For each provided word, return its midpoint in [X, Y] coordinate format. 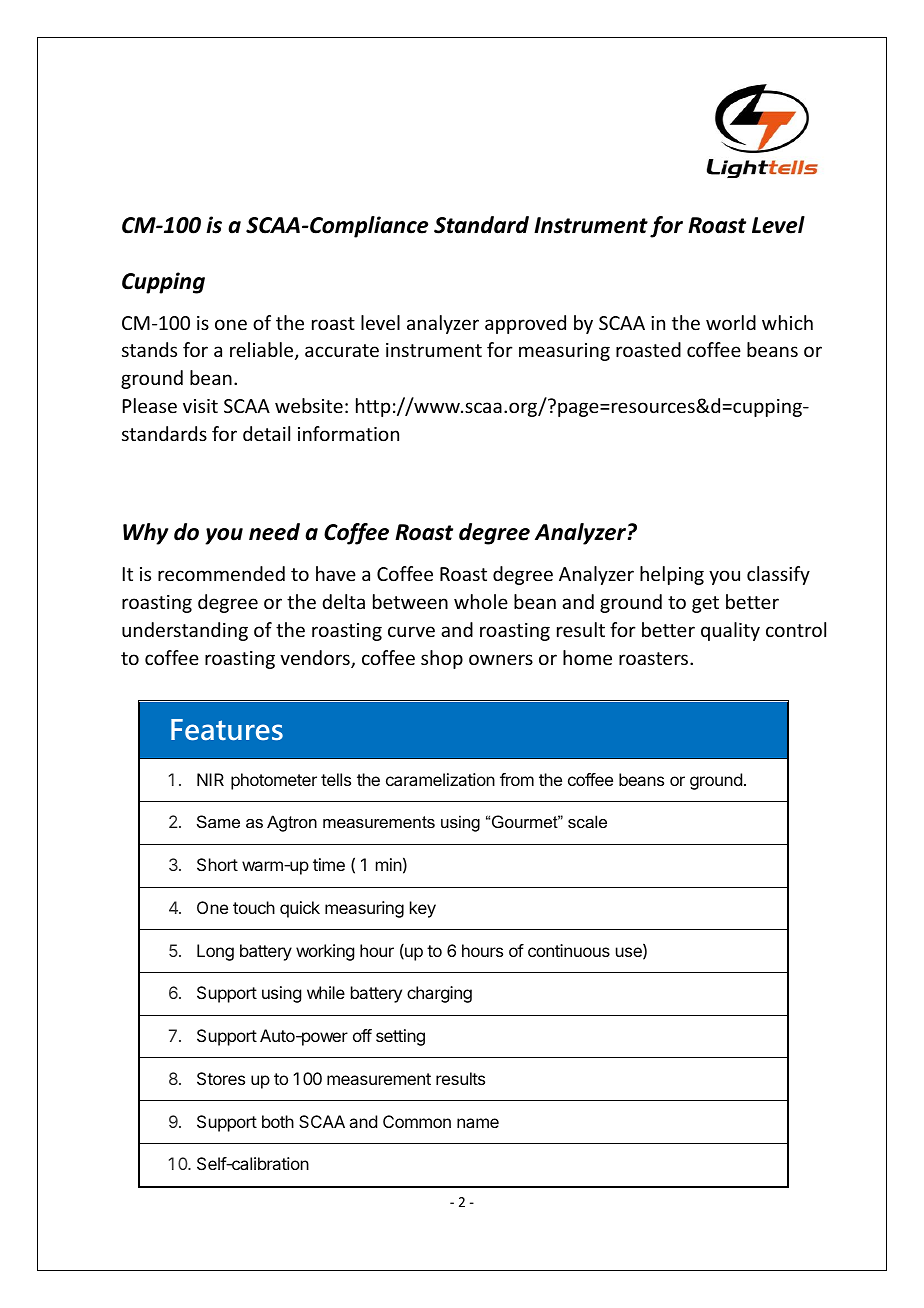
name [478, 1123]
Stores [221, 1078]
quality [730, 631]
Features [227, 730]
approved [525, 324]
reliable [263, 351]
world [731, 322]
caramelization [440, 779]
